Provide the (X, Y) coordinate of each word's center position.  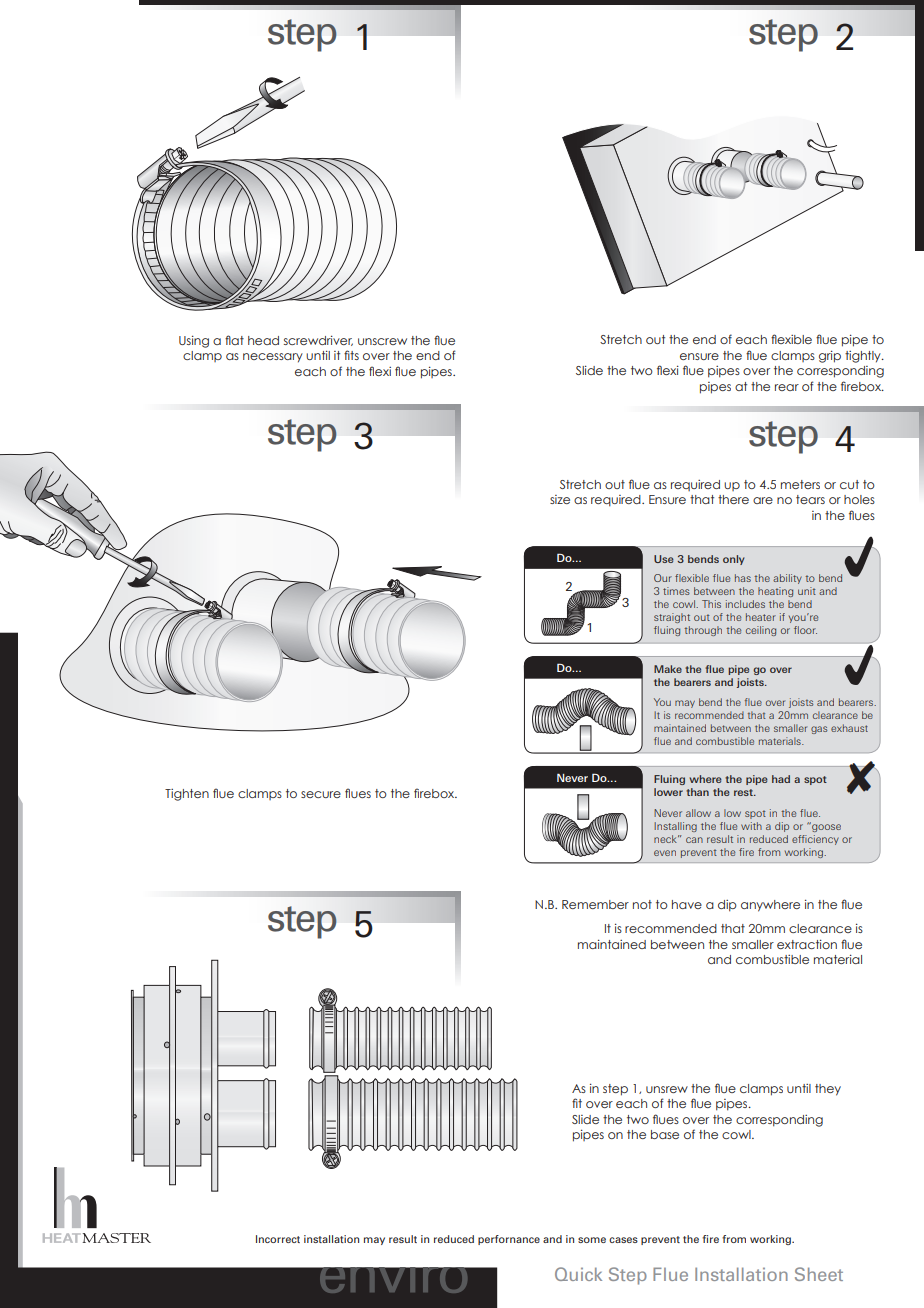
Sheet (819, 1274)
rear (787, 387)
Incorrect (278, 1239)
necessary (273, 358)
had (781, 779)
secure (321, 794)
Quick (578, 1274)
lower (668, 792)
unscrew (382, 341)
